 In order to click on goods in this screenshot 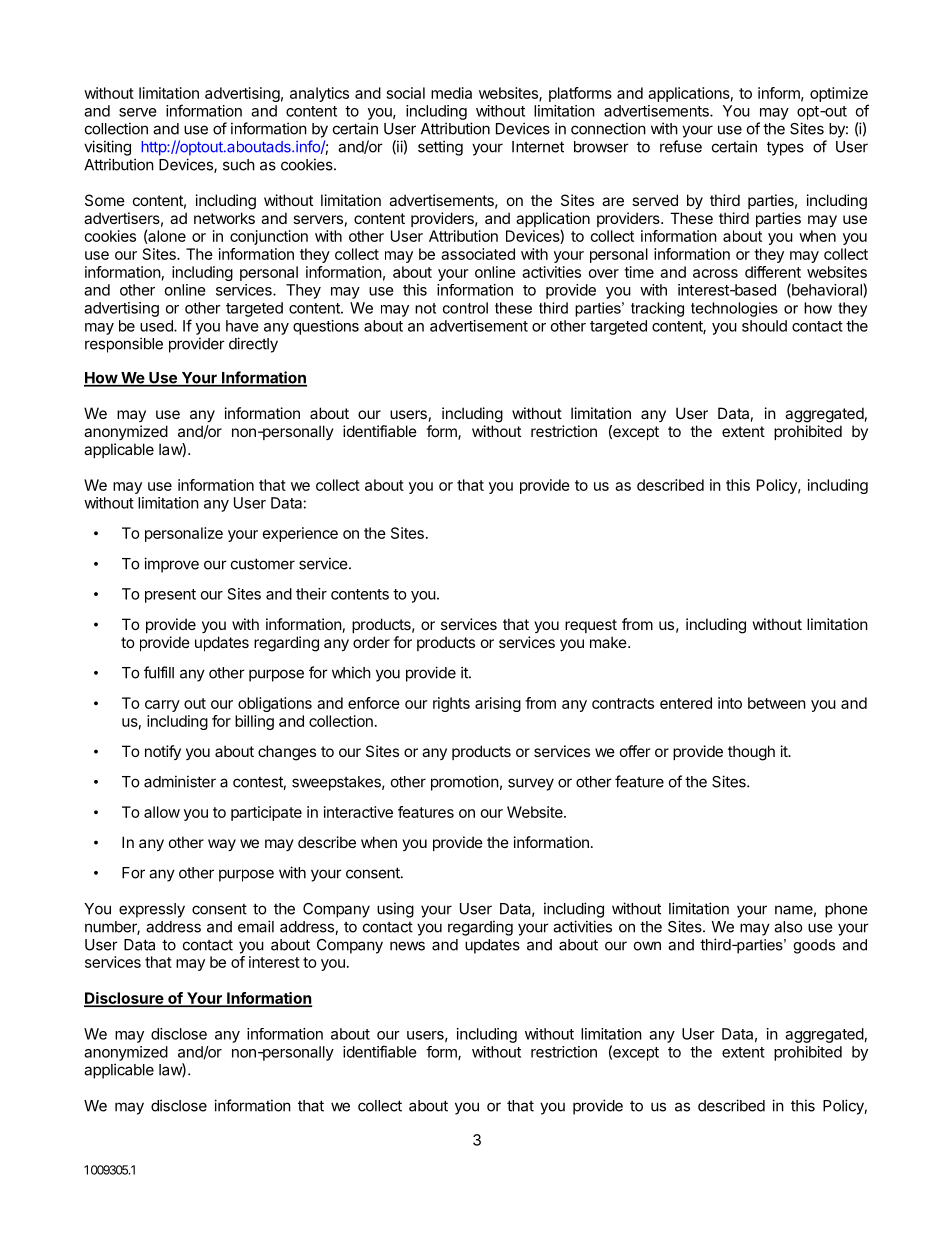, I will do `click(814, 946)`.
